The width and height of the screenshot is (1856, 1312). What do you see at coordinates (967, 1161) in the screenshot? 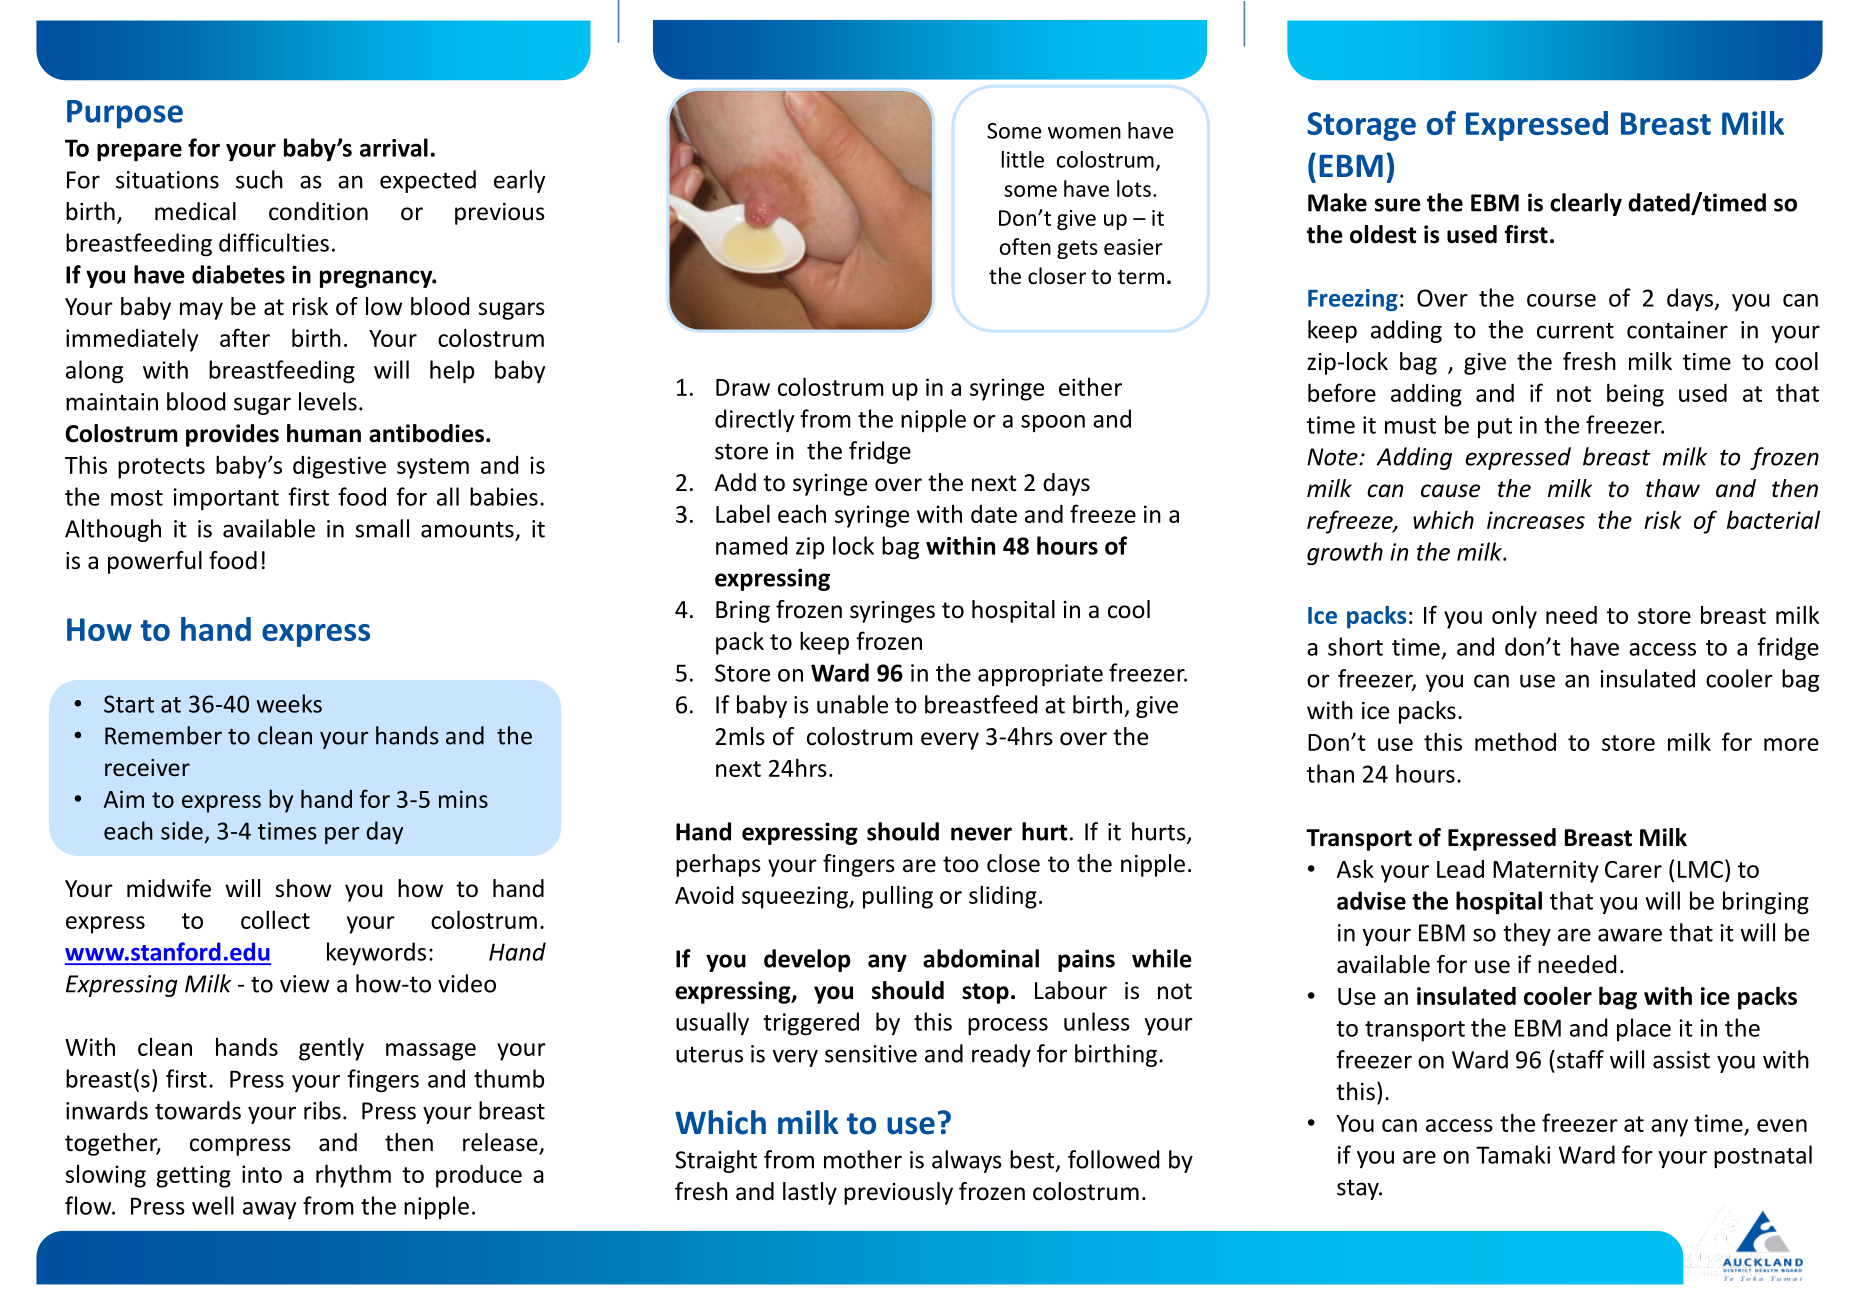
I see `always` at bounding box center [967, 1161].
